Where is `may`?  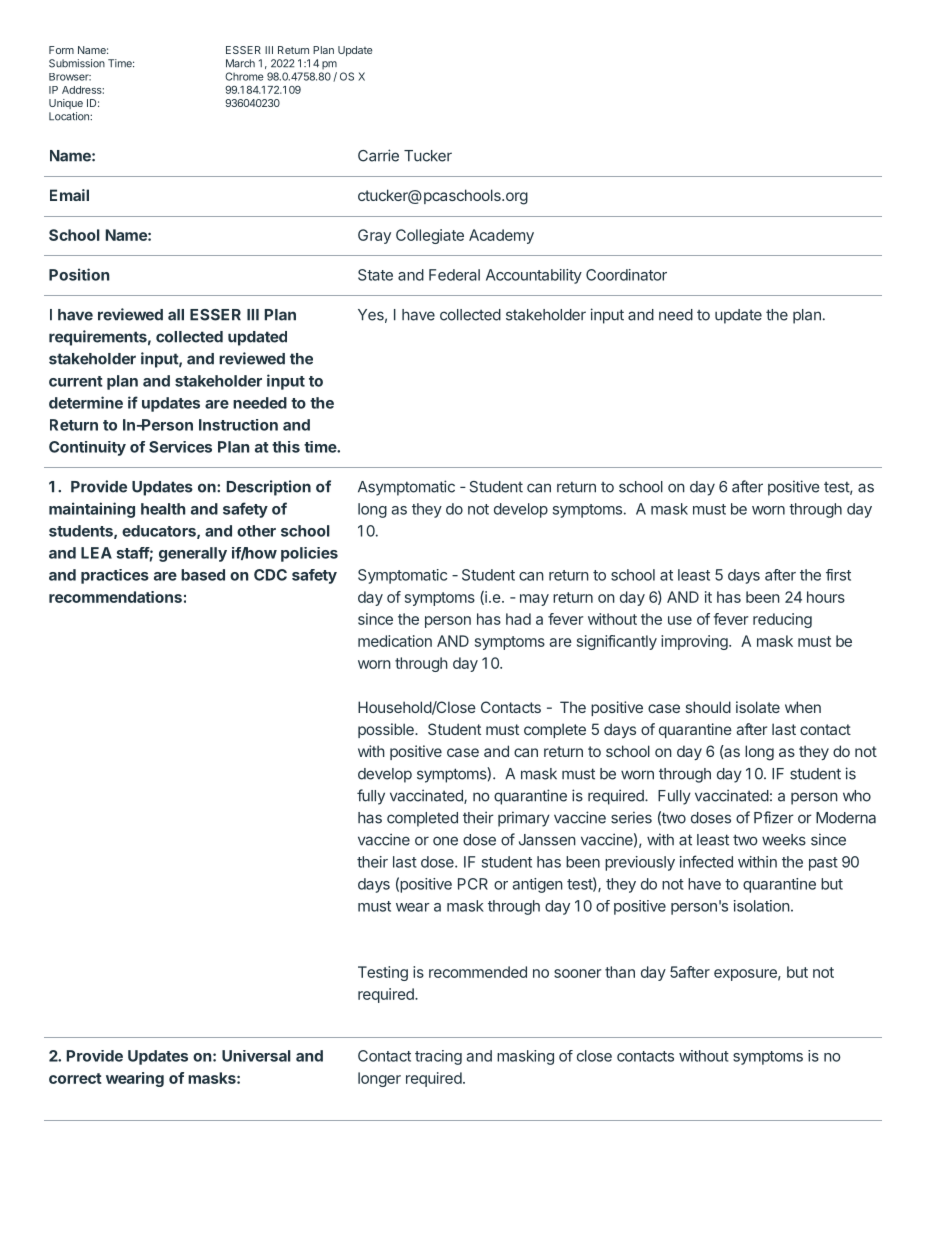
may is located at coordinates (534, 600).
